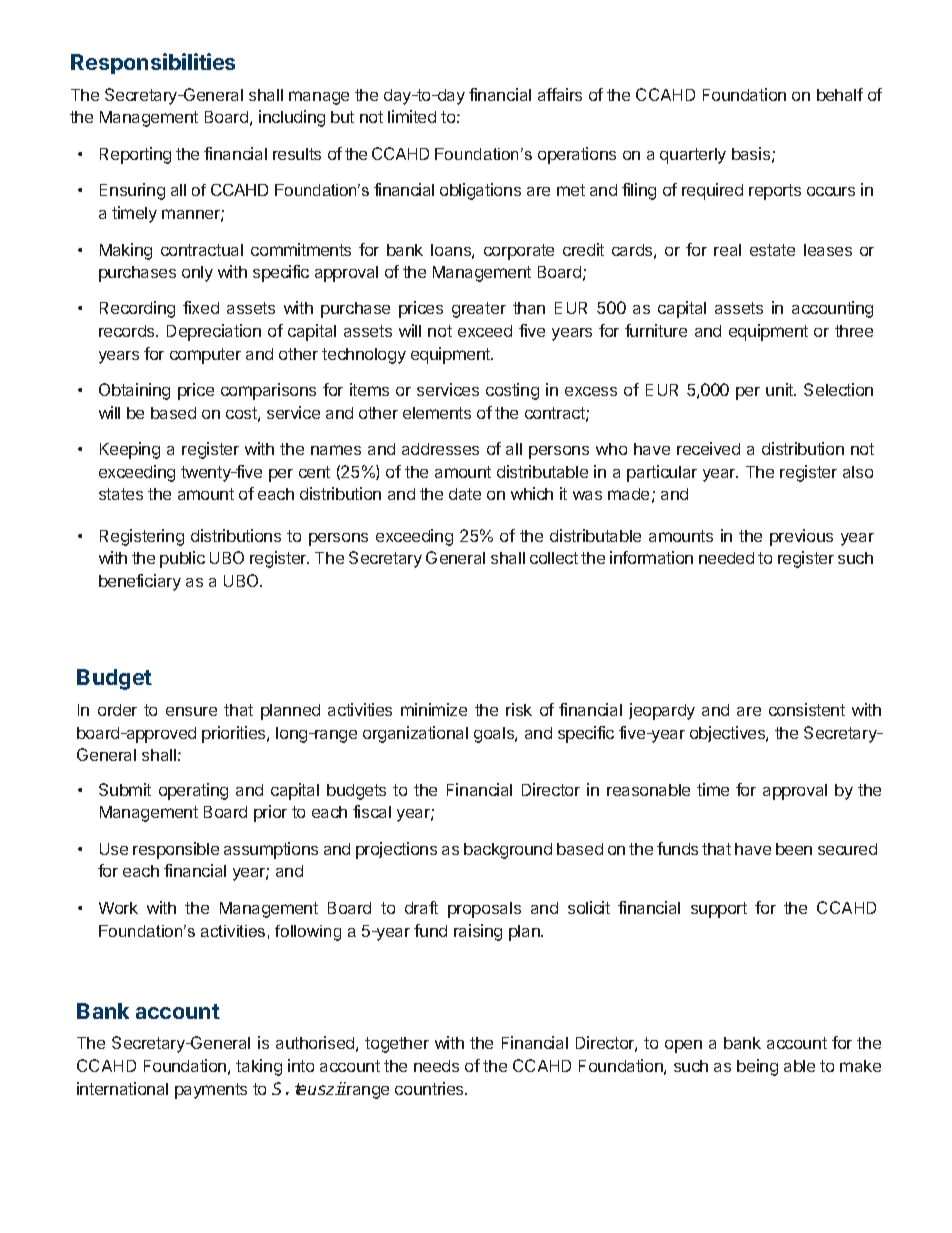 Image resolution: width=952 pixels, height=1233 pixels. What do you see at coordinates (560, 94) in the screenshot?
I see `affairs` at bounding box center [560, 94].
